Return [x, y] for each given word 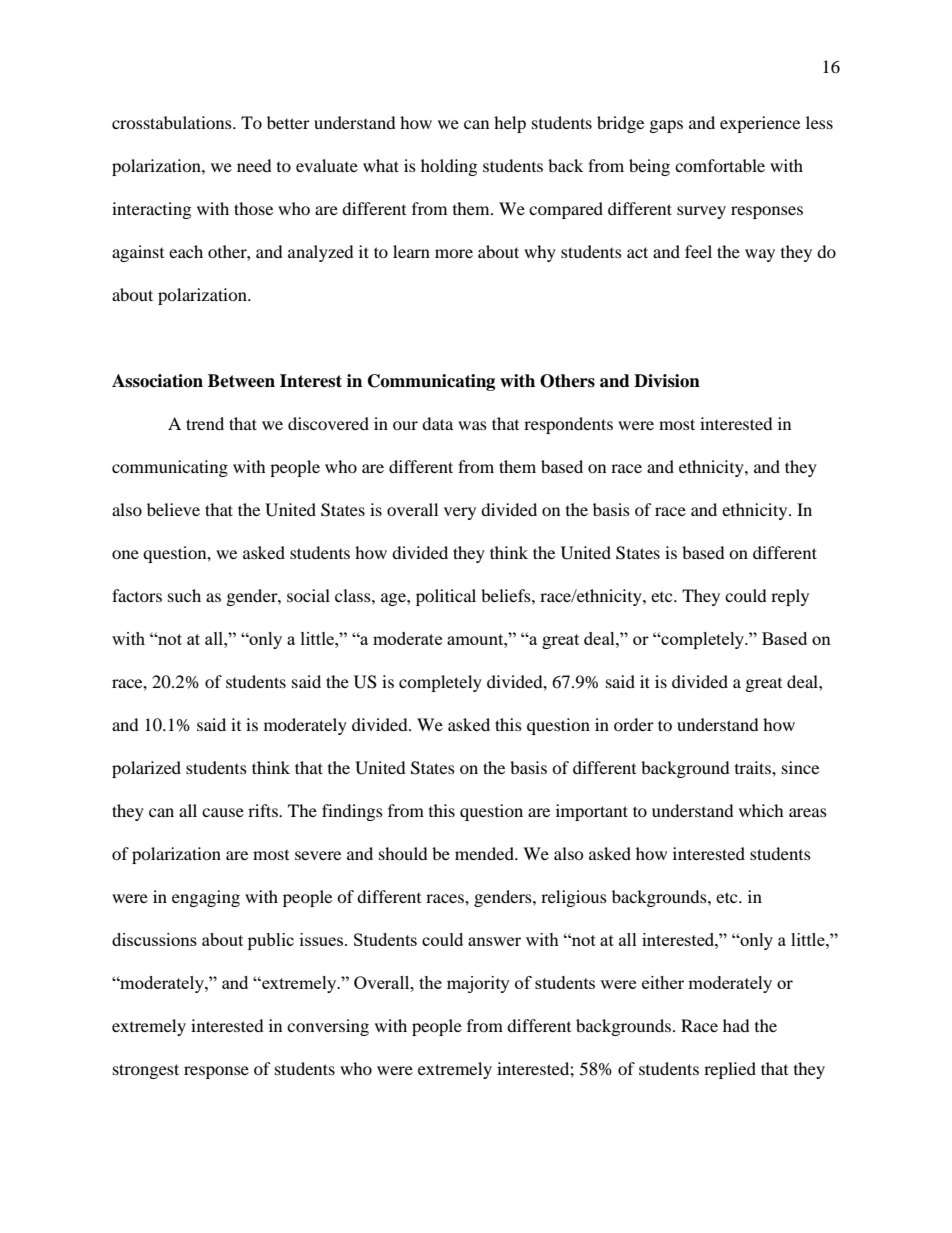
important [592, 812]
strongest [146, 1071]
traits [754, 767]
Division [667, 381]
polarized [146, 769]
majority [478, 984]
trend [205, 423]
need [254, 165]
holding [449, 167]
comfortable [720, 165]
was [472, 425]
